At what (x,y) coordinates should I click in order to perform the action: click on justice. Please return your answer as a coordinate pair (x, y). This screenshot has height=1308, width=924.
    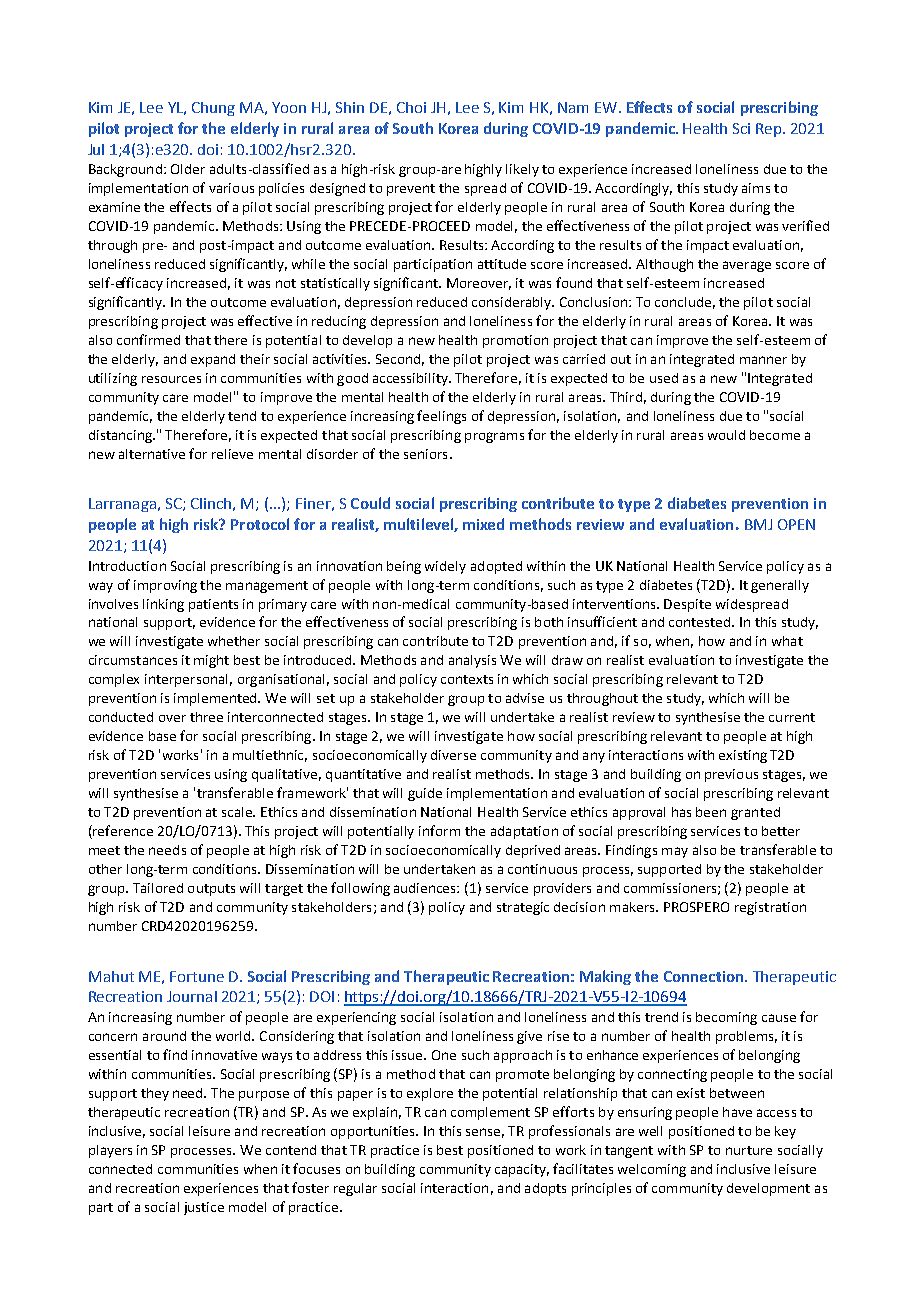
    Looking at the image, I should click on (204, 1208).
